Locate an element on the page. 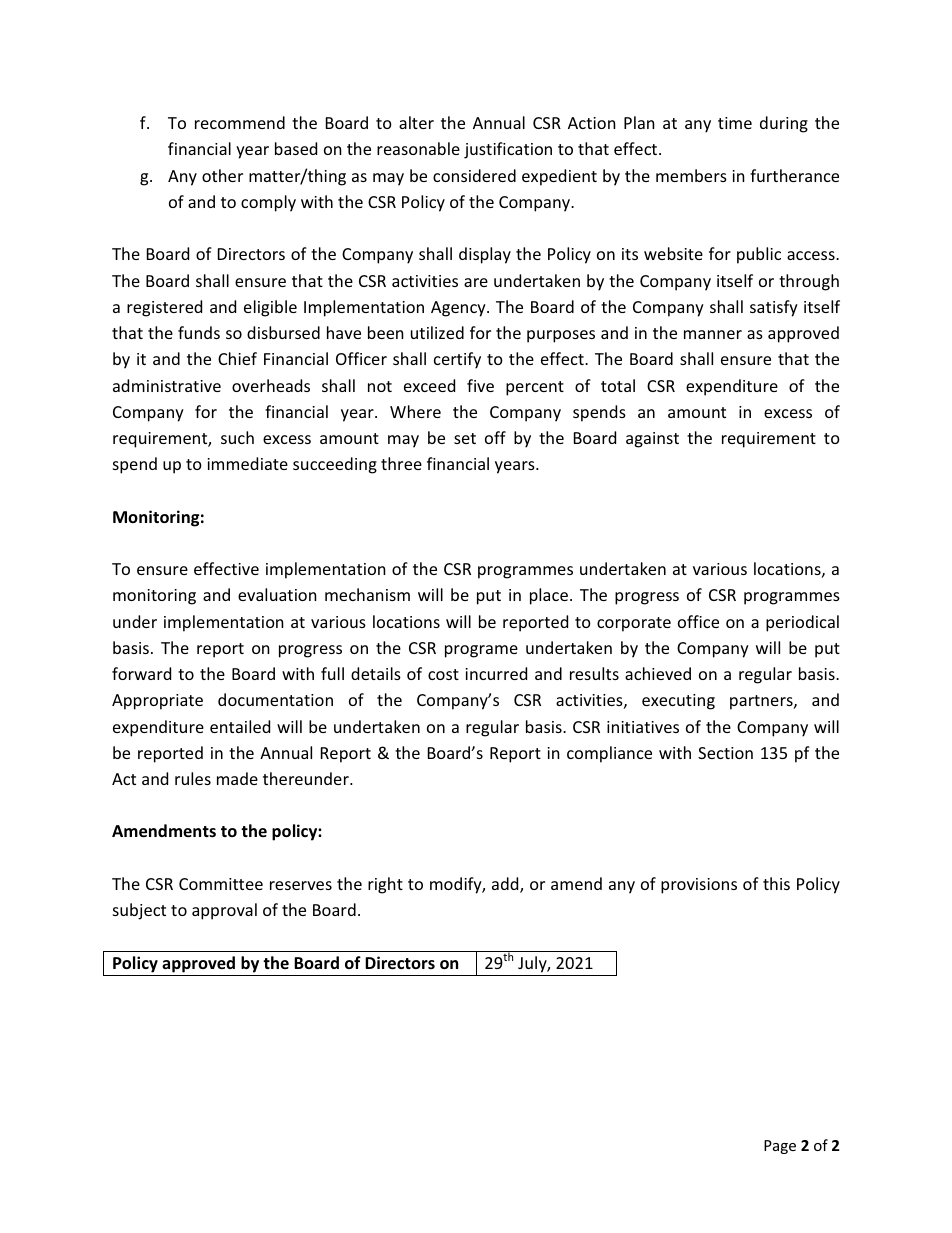 Image resolution: width=952 pixels, height=1233 pixels. time is located at coordinates (735, 123).
